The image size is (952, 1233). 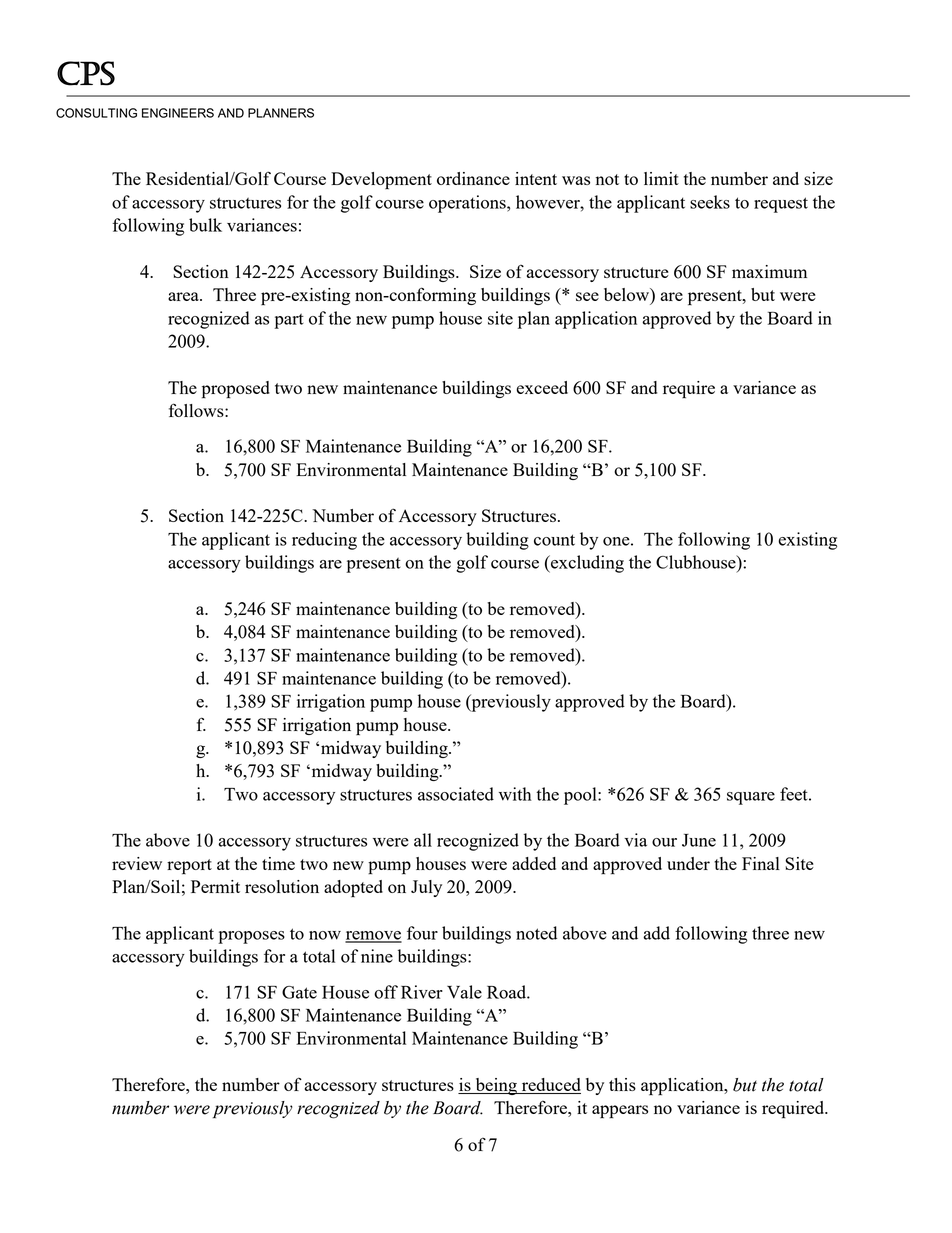 I want to click on square, so click(x=751, y=798).
